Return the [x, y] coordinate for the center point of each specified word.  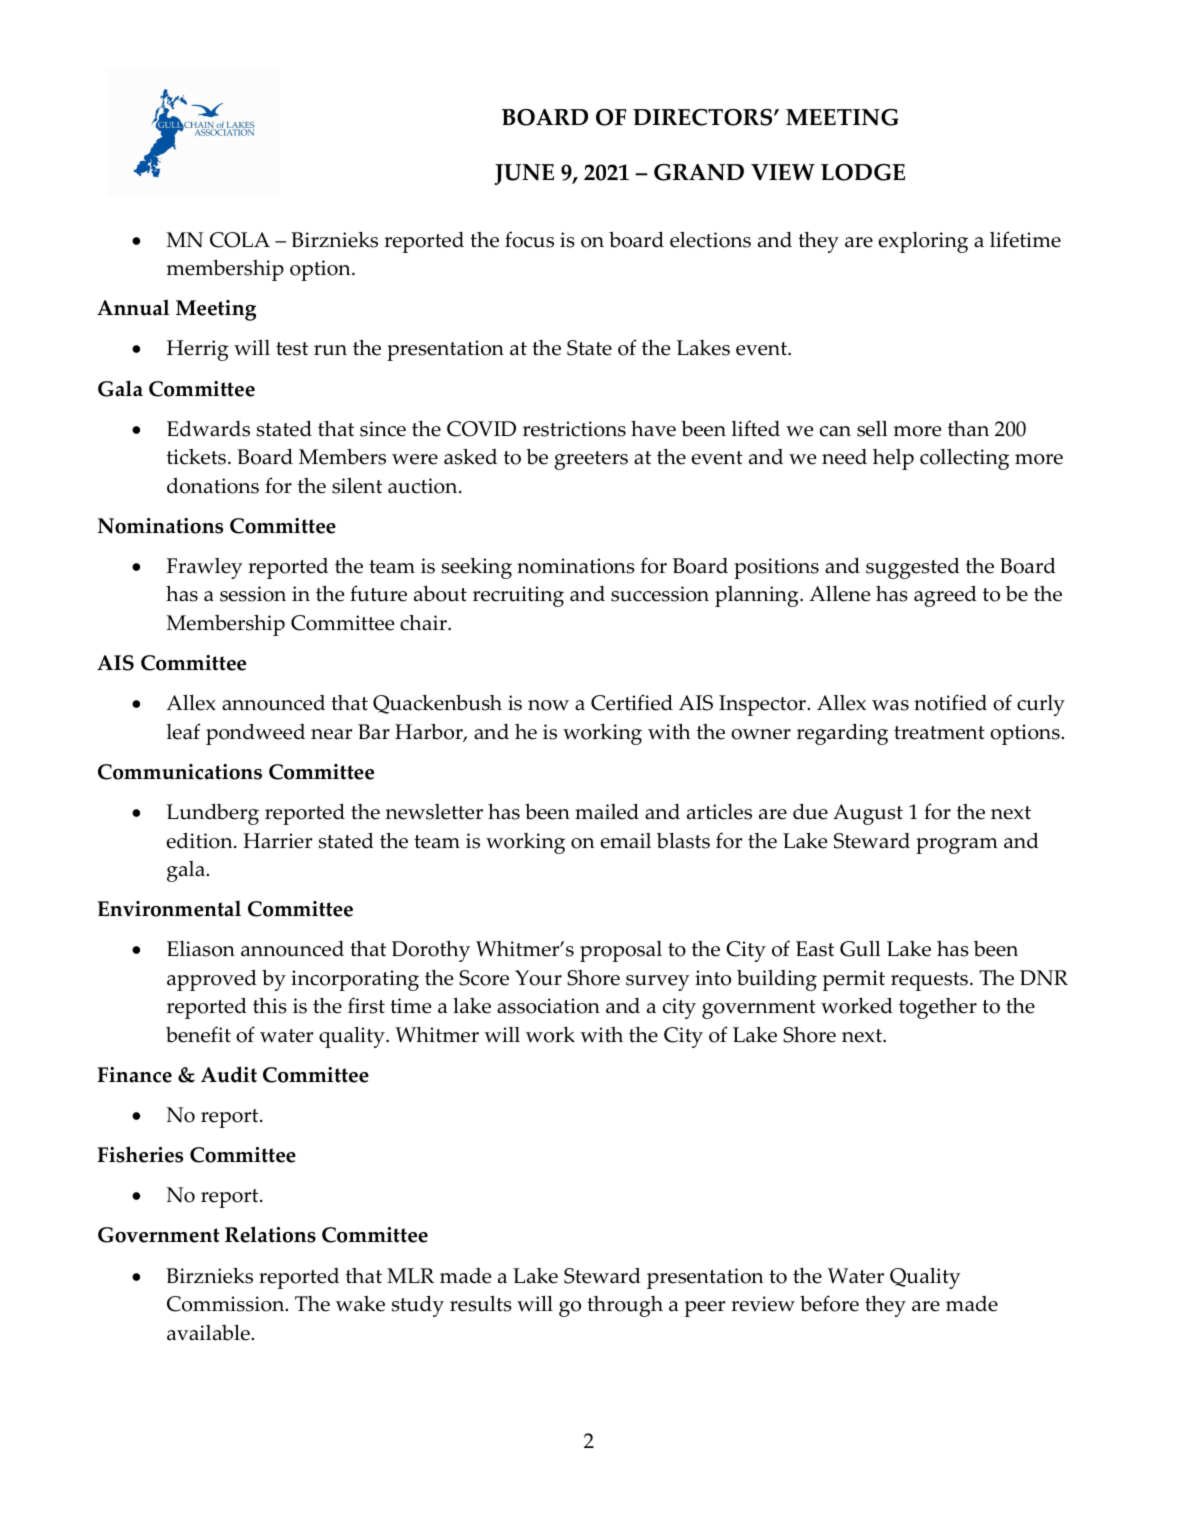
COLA [240, 240]
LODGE [863, 172]
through [625, 1306]
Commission [227, 1304]
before [829, 1303]
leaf [183, 731]
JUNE [524, 174]
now [548, 705]
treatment [939, 733]
